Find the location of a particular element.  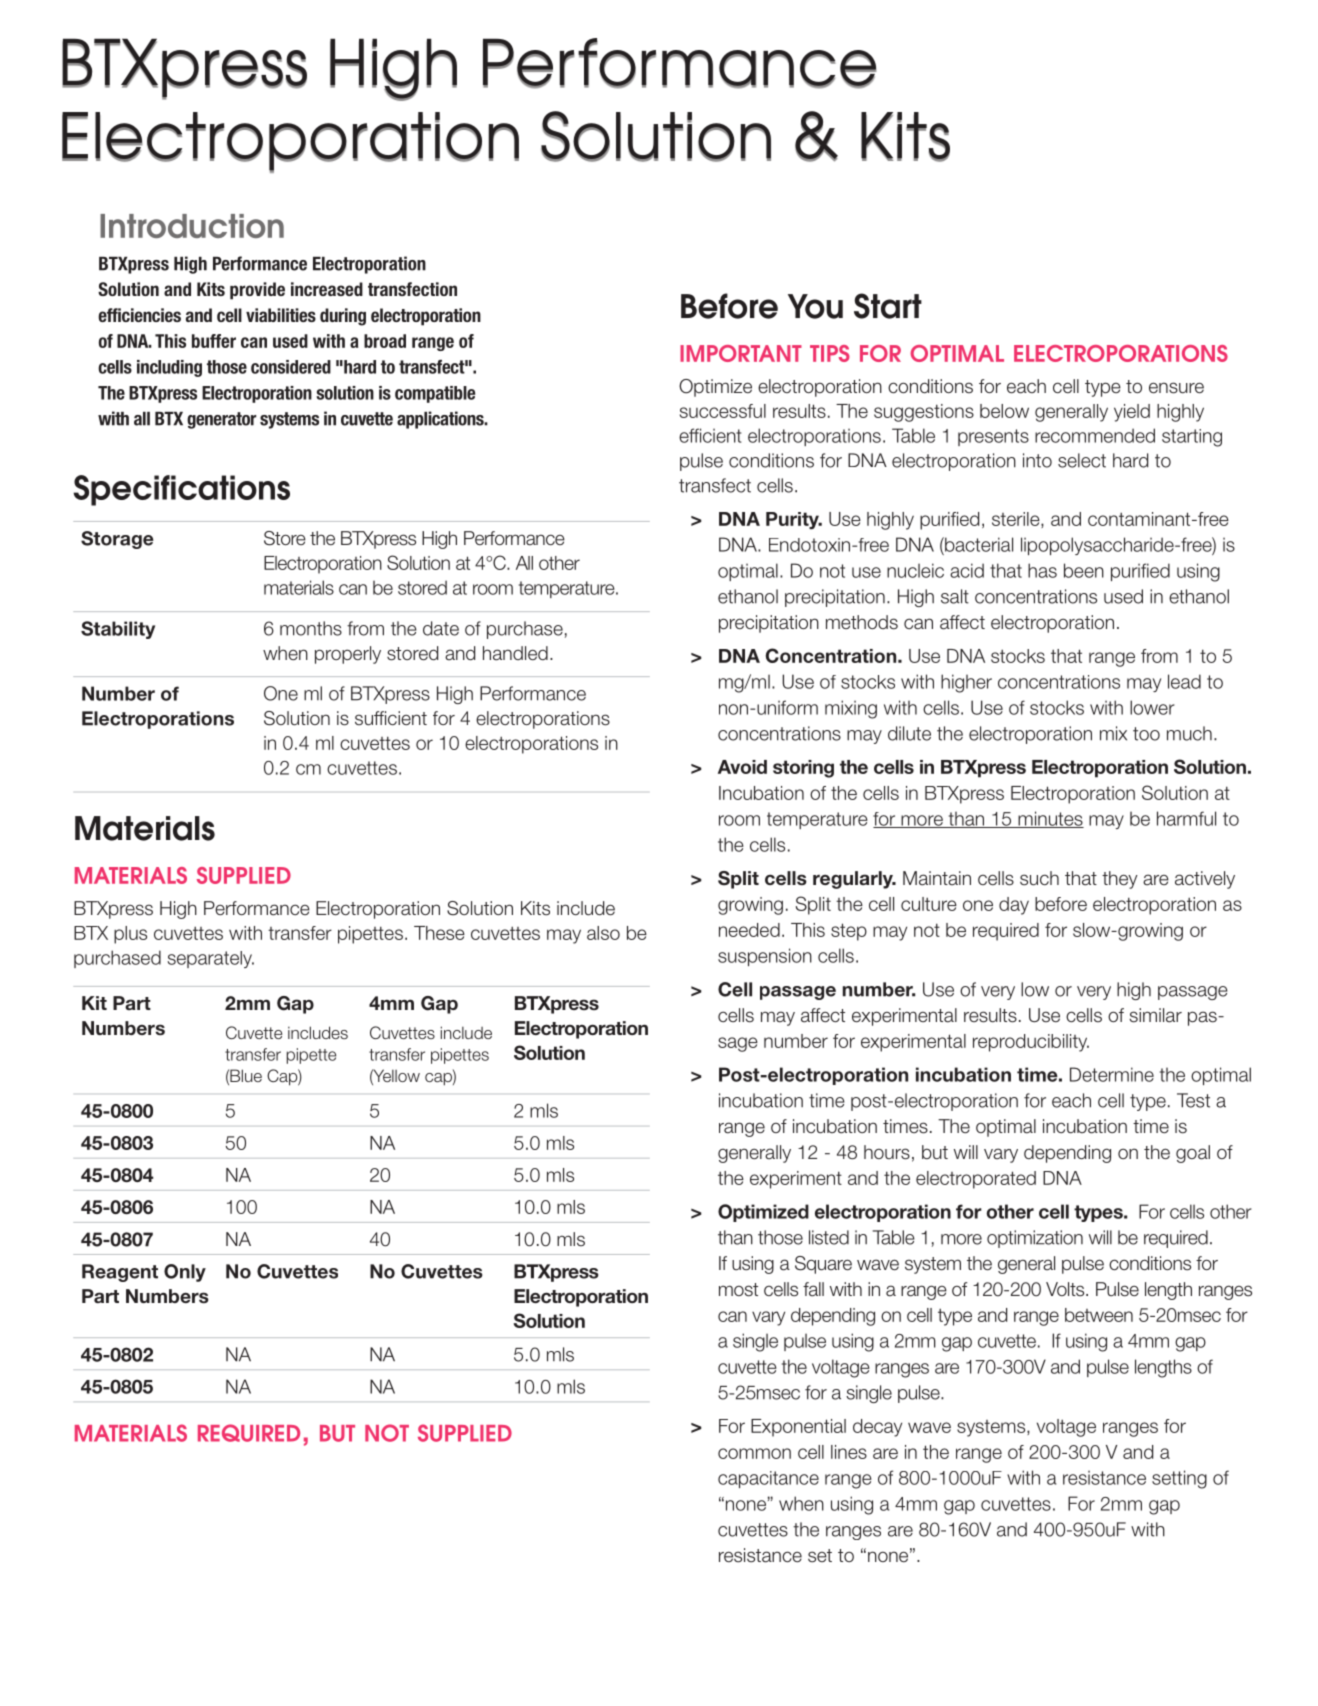

Only is located at coordinates (185, 1273).
